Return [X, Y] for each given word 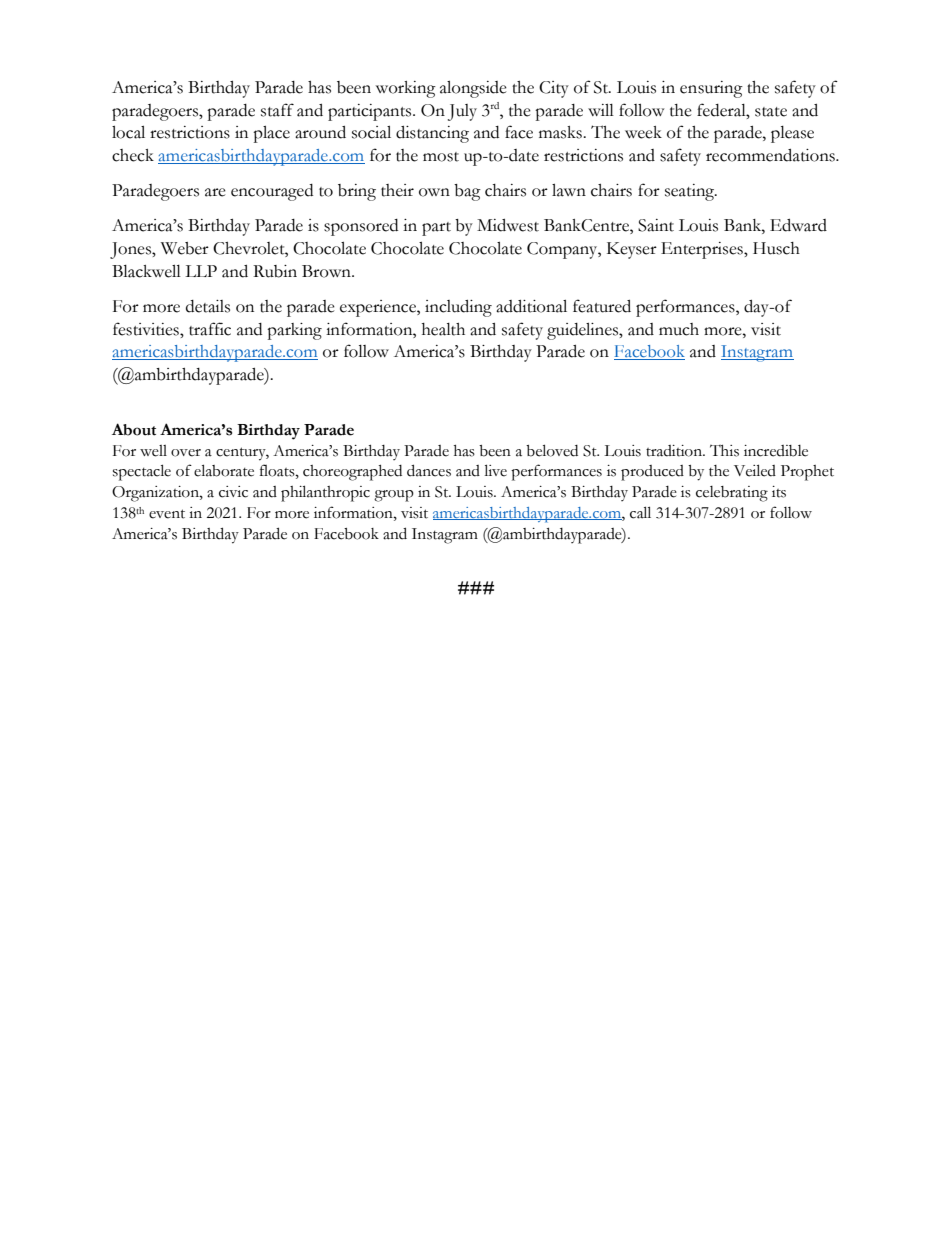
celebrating [732, 494]
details [208, 306]
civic [233, 492]
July [462, 112]
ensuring [711, 89]
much [679, 329]
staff [277, 110]
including [458, 308]
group [394, 496]
